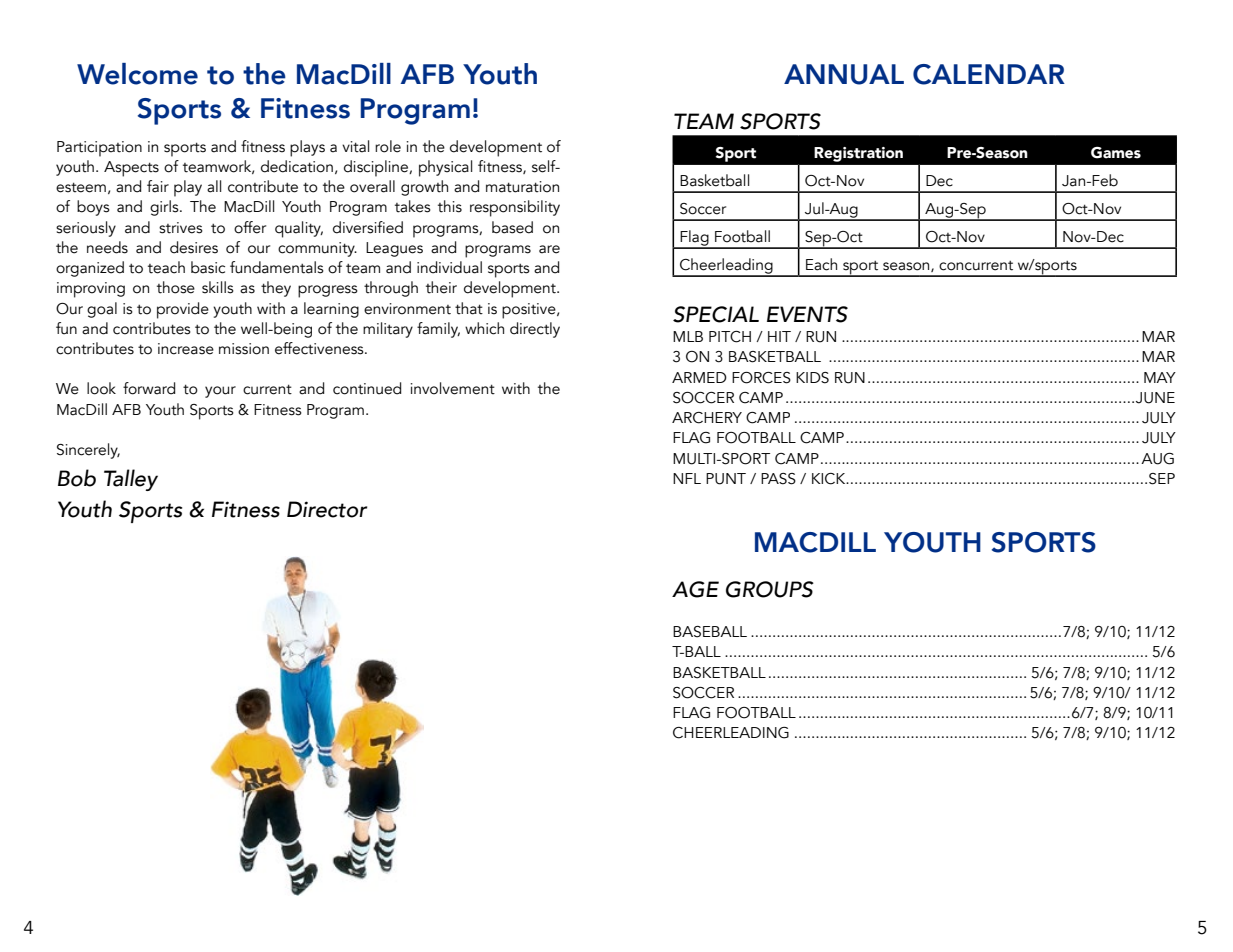 The height and width of the screenshot is (952, 1233). Describe the element at coordinates (327, 509) in the screenshot. I see `Director` at that location.
